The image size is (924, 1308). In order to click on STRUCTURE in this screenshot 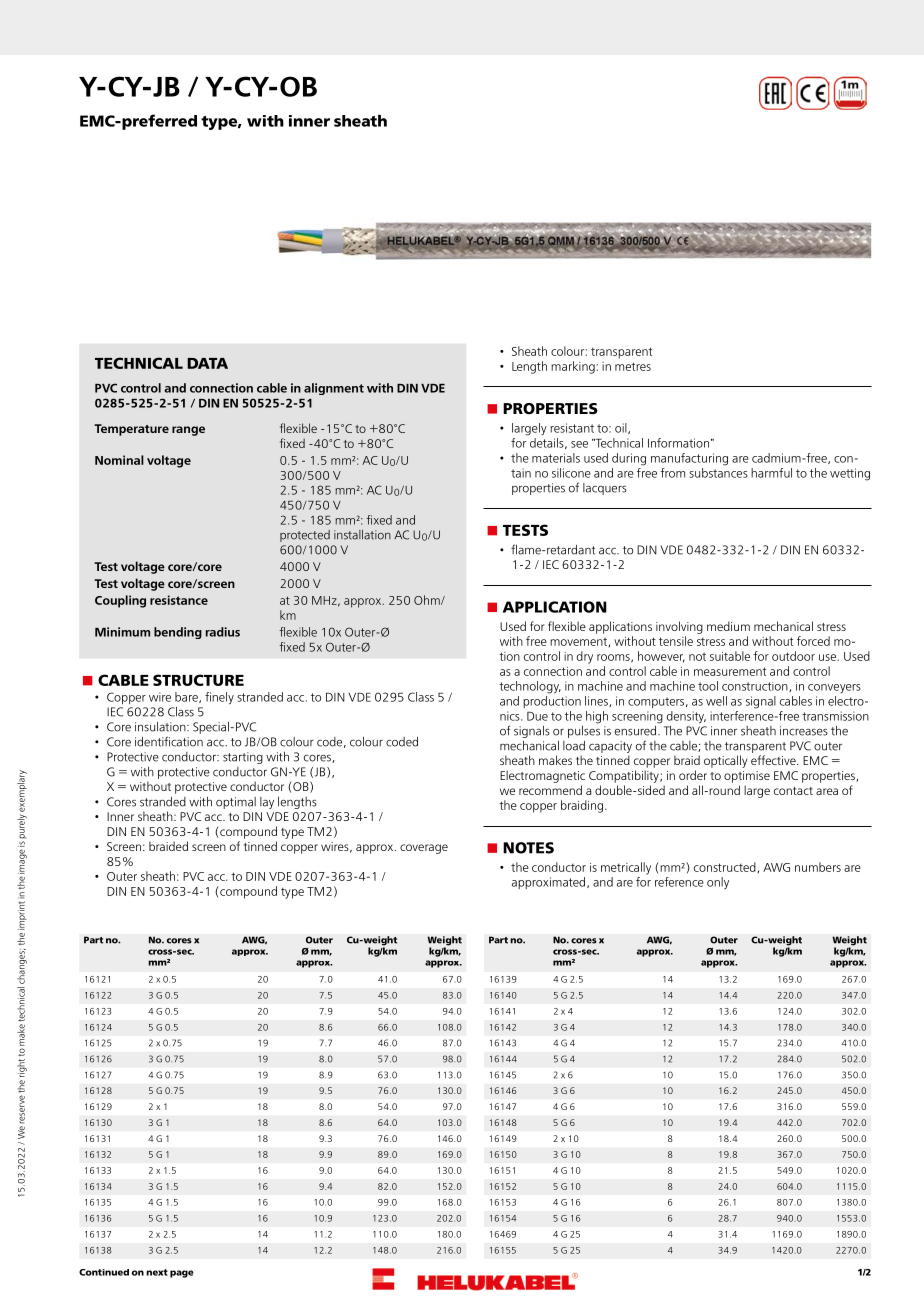, I will do `click(198, 680)`.
